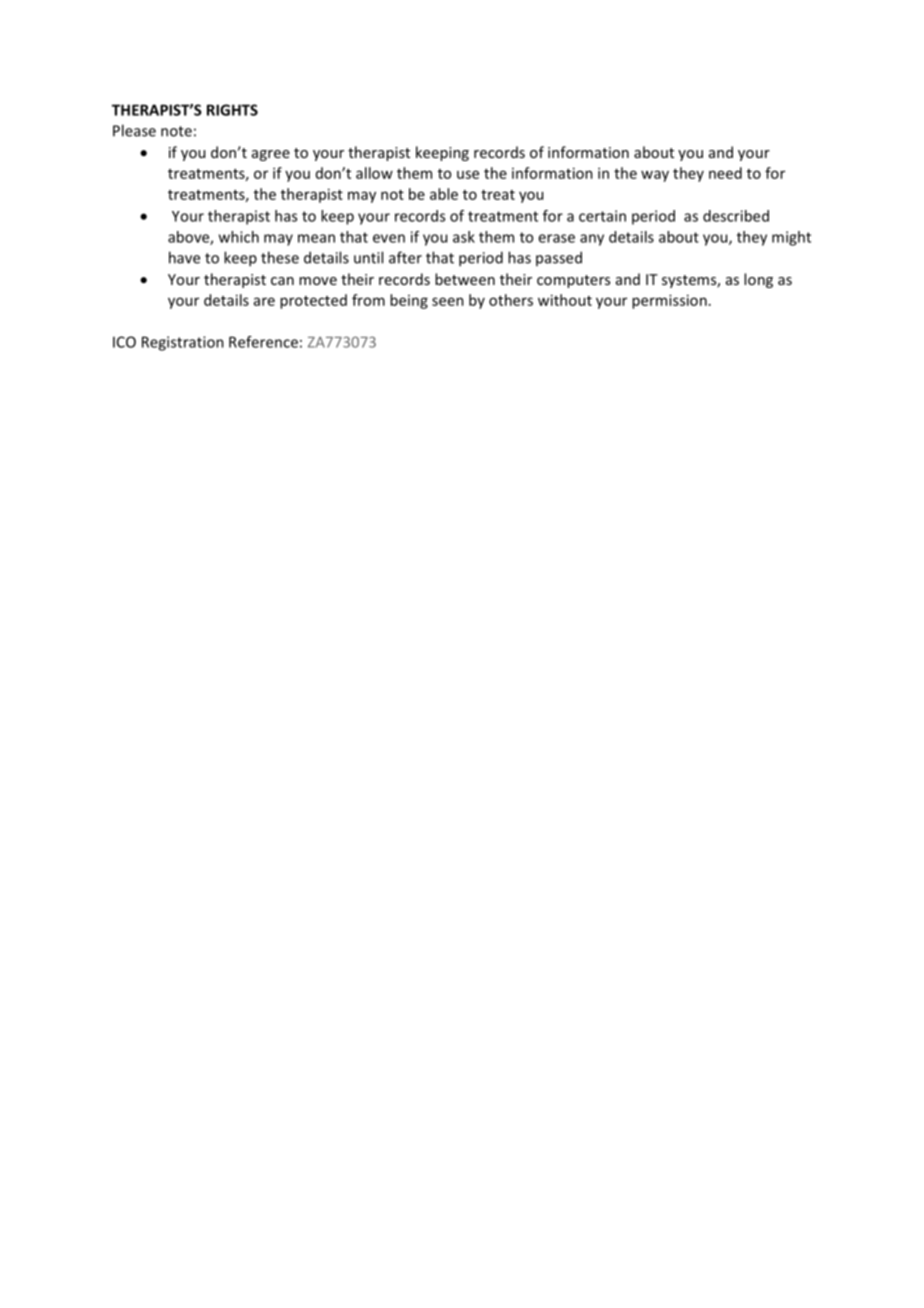  What do you see at coordinates (448, 301) in the screenshot?
I see `seen` at bounding box center [448, 301].
